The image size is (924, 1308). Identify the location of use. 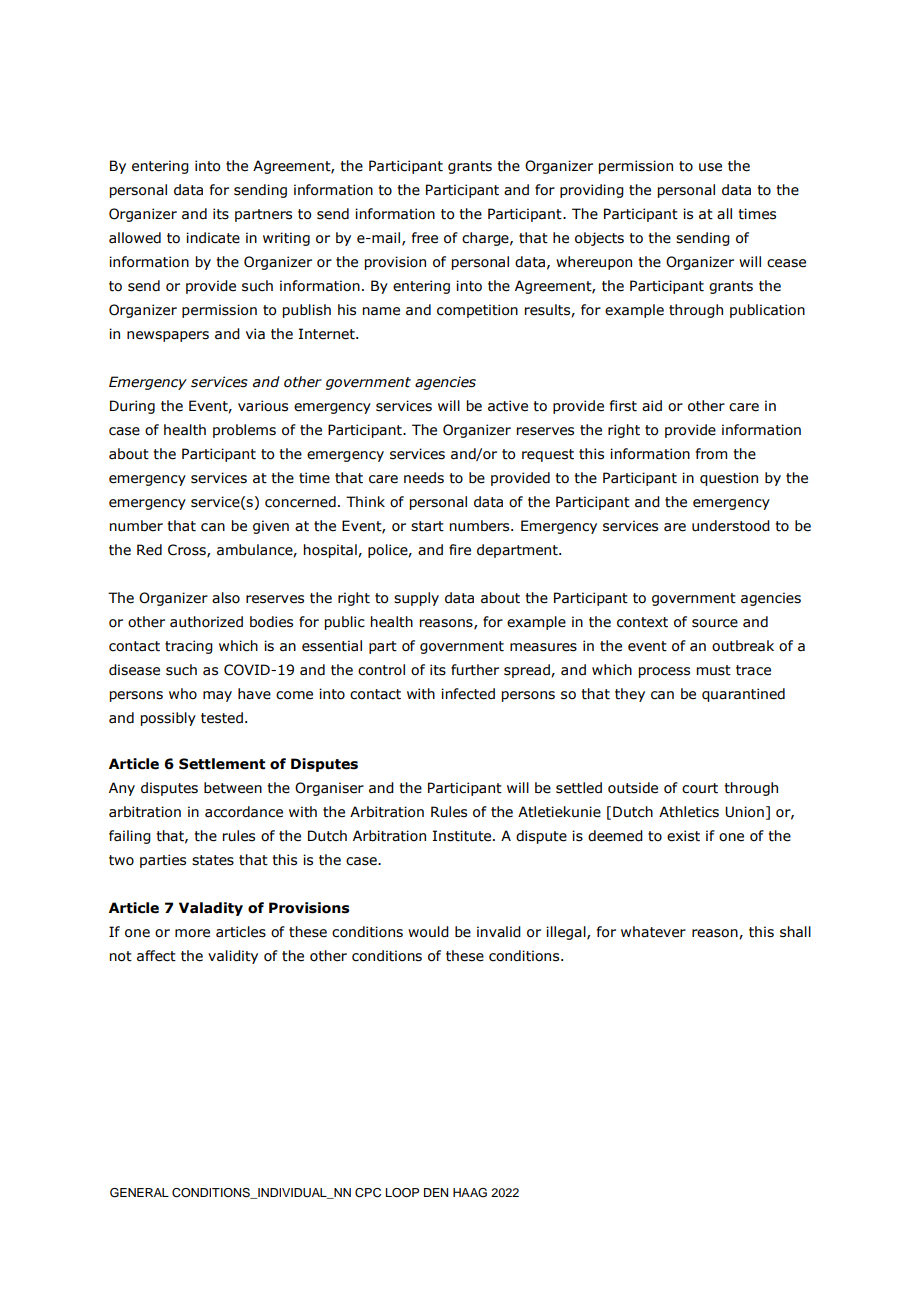
(710, 167).
